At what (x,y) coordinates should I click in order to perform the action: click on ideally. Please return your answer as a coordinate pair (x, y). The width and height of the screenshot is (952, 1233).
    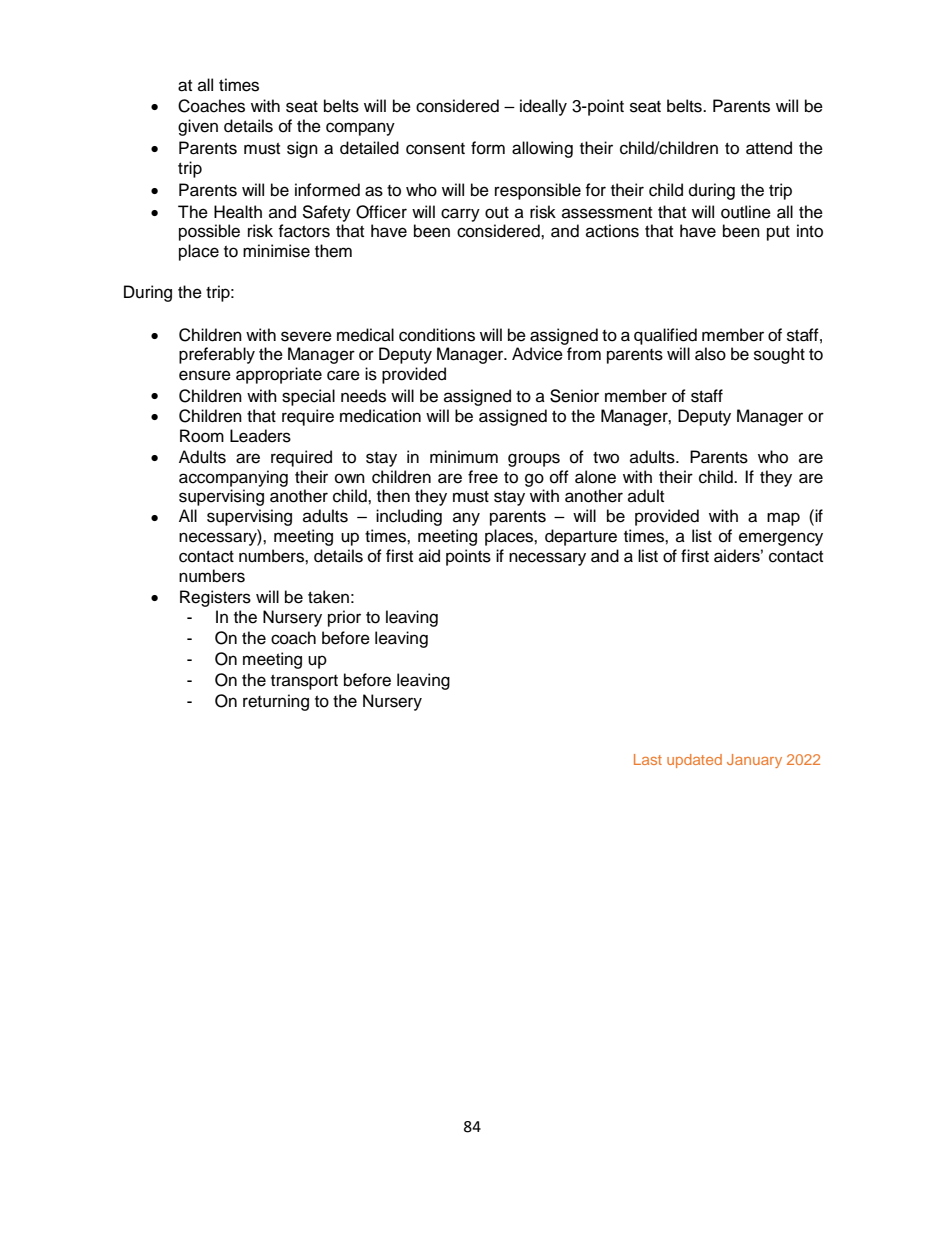
    Looking at the image, I should click on (543, 107).
